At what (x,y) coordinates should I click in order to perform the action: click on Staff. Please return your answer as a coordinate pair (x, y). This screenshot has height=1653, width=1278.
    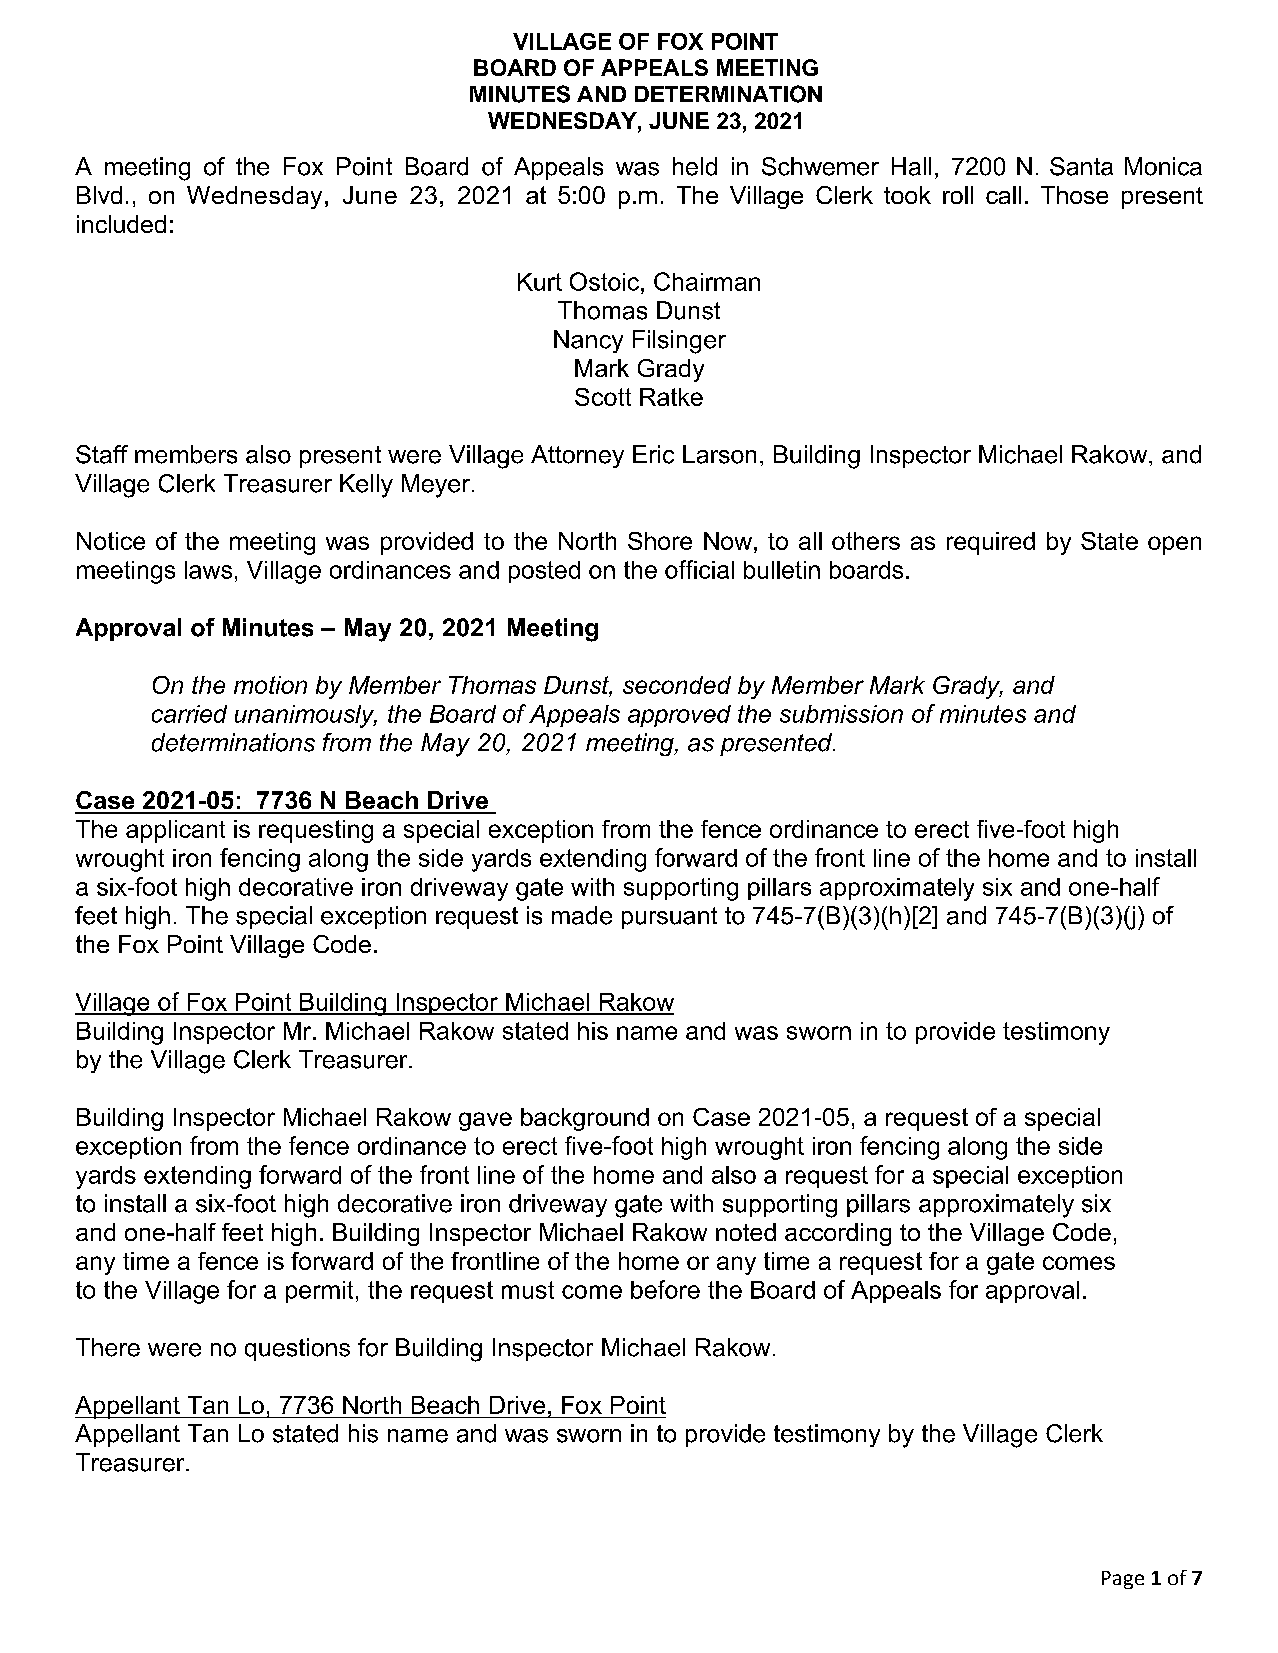
    Looking at the image, I should click on (102, 454).
